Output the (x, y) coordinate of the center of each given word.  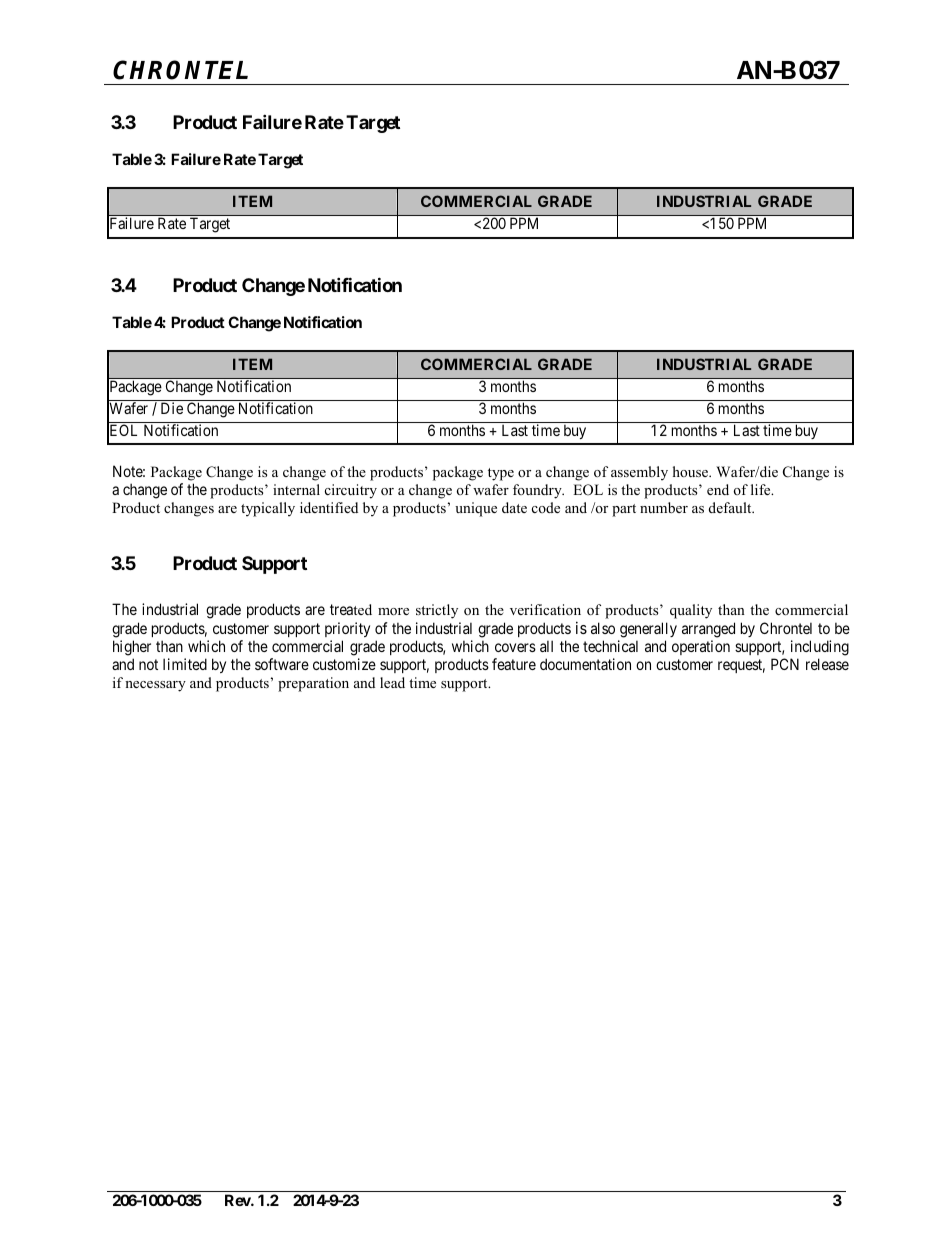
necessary (155, 686)
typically (268, 509)
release (827, 664)
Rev (238, 1200)
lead (392, 682)
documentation (585, 664)
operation (701, 647)
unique (476, 509)
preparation (313, 684)
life (762, 489)
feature (514, 664)
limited (185, 664)
